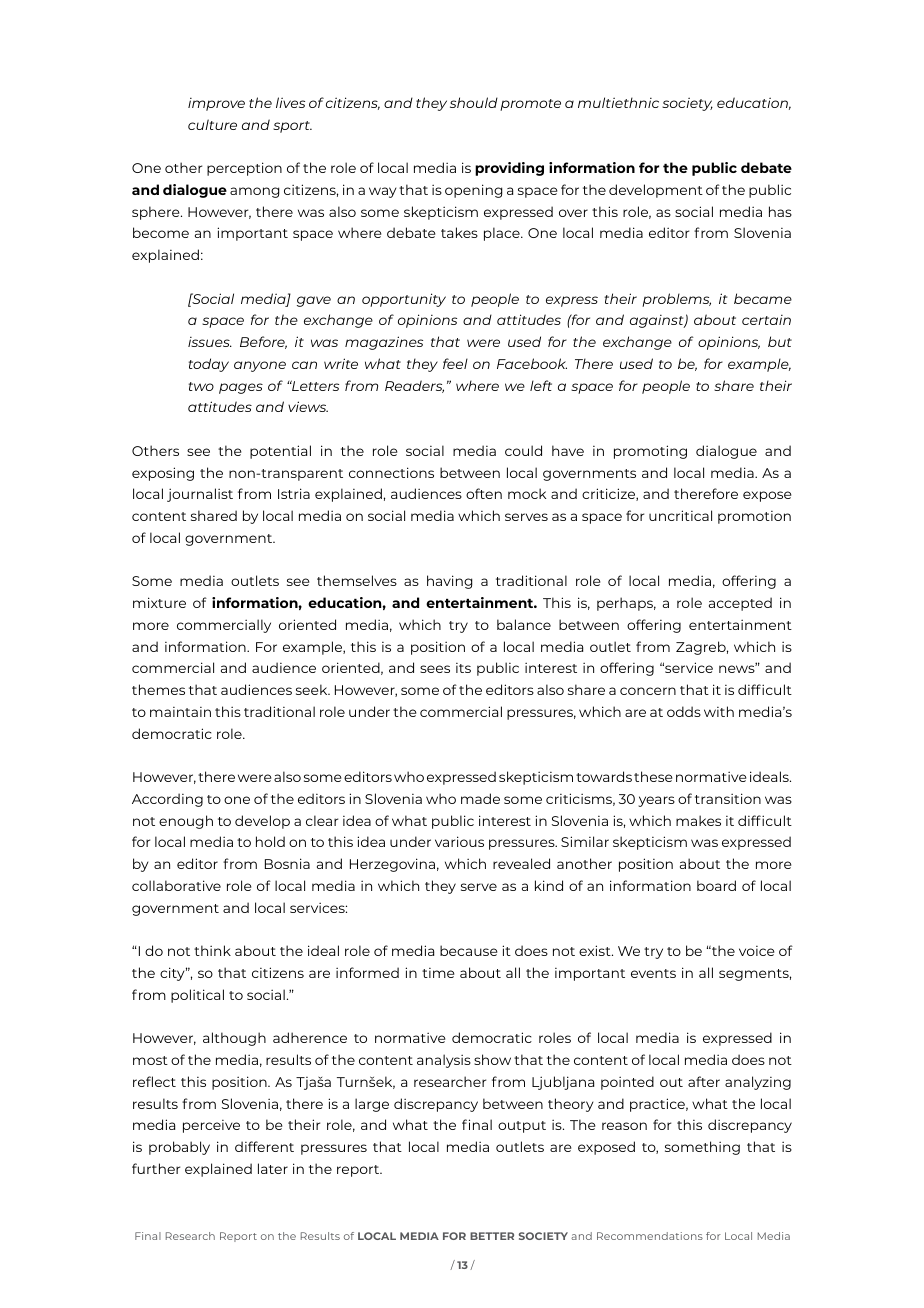 The height and width of the screenshot is (1308, 924). Describe the element at coordinates (212, 124) in the screenshot. I see `culture` at that location.
